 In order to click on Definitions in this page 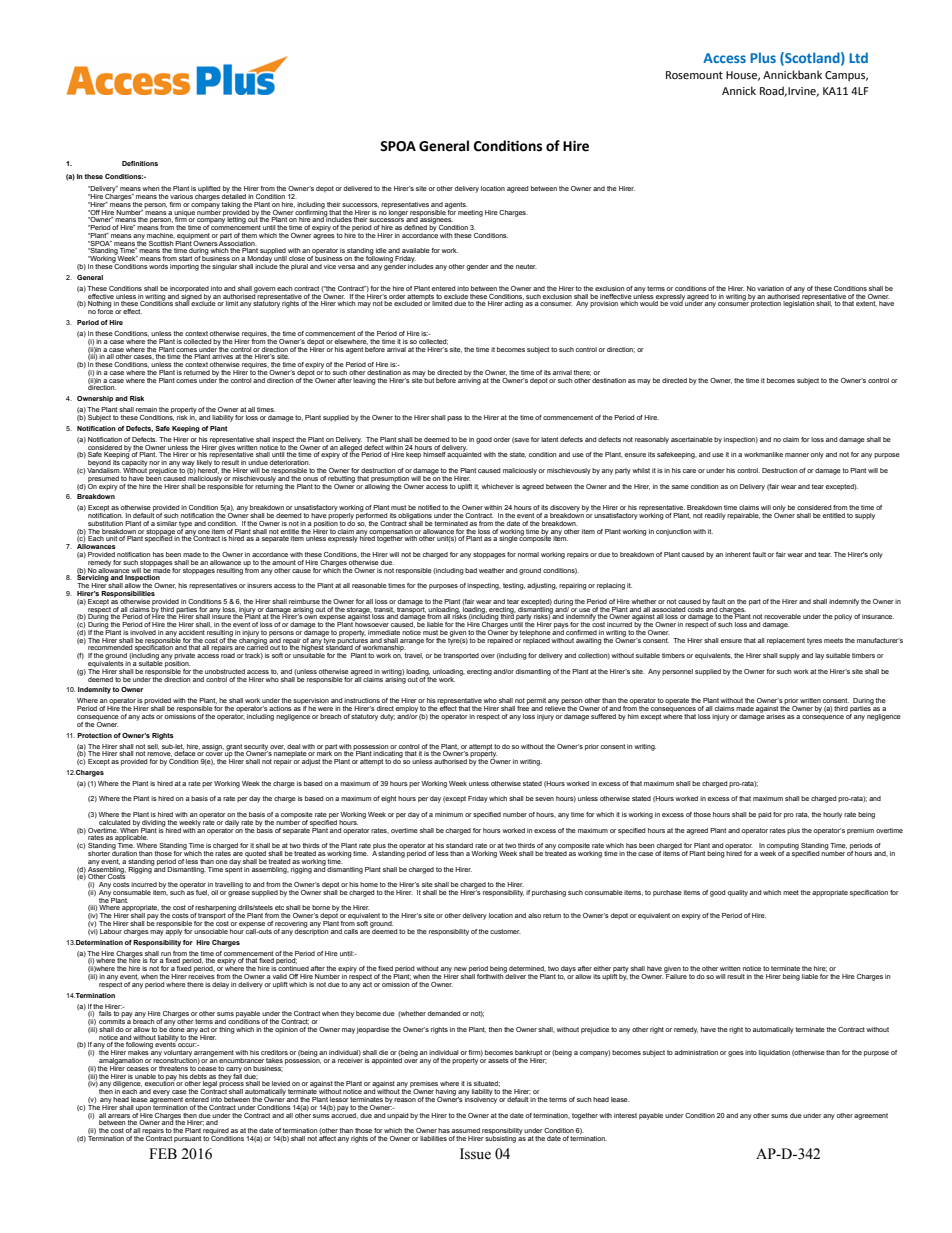, I will do `click(140, 163)`.
